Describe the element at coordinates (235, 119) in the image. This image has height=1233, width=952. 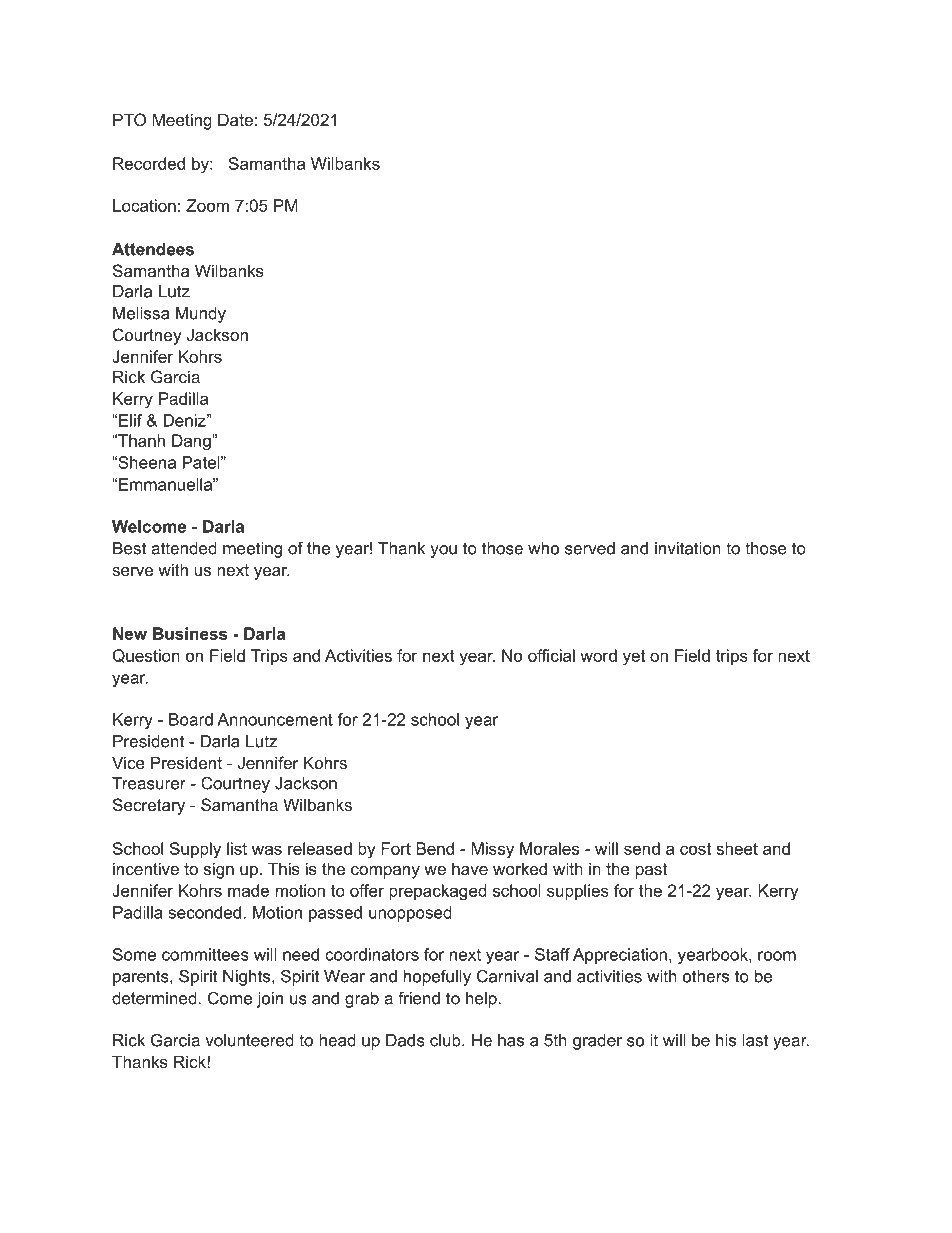
I see `Date` at that location.
